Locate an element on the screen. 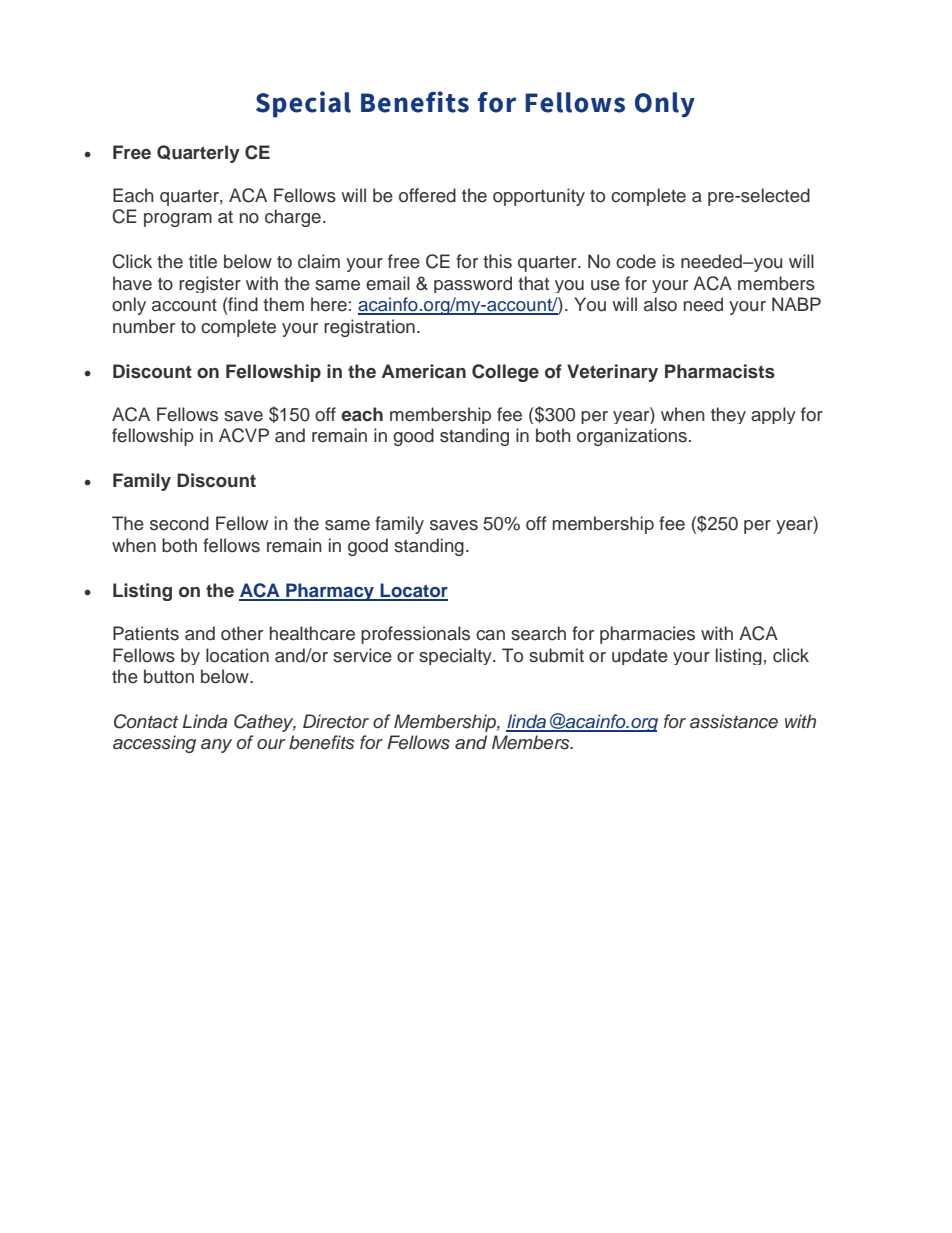  Pharmacists is located at coordinates (720, 371).
